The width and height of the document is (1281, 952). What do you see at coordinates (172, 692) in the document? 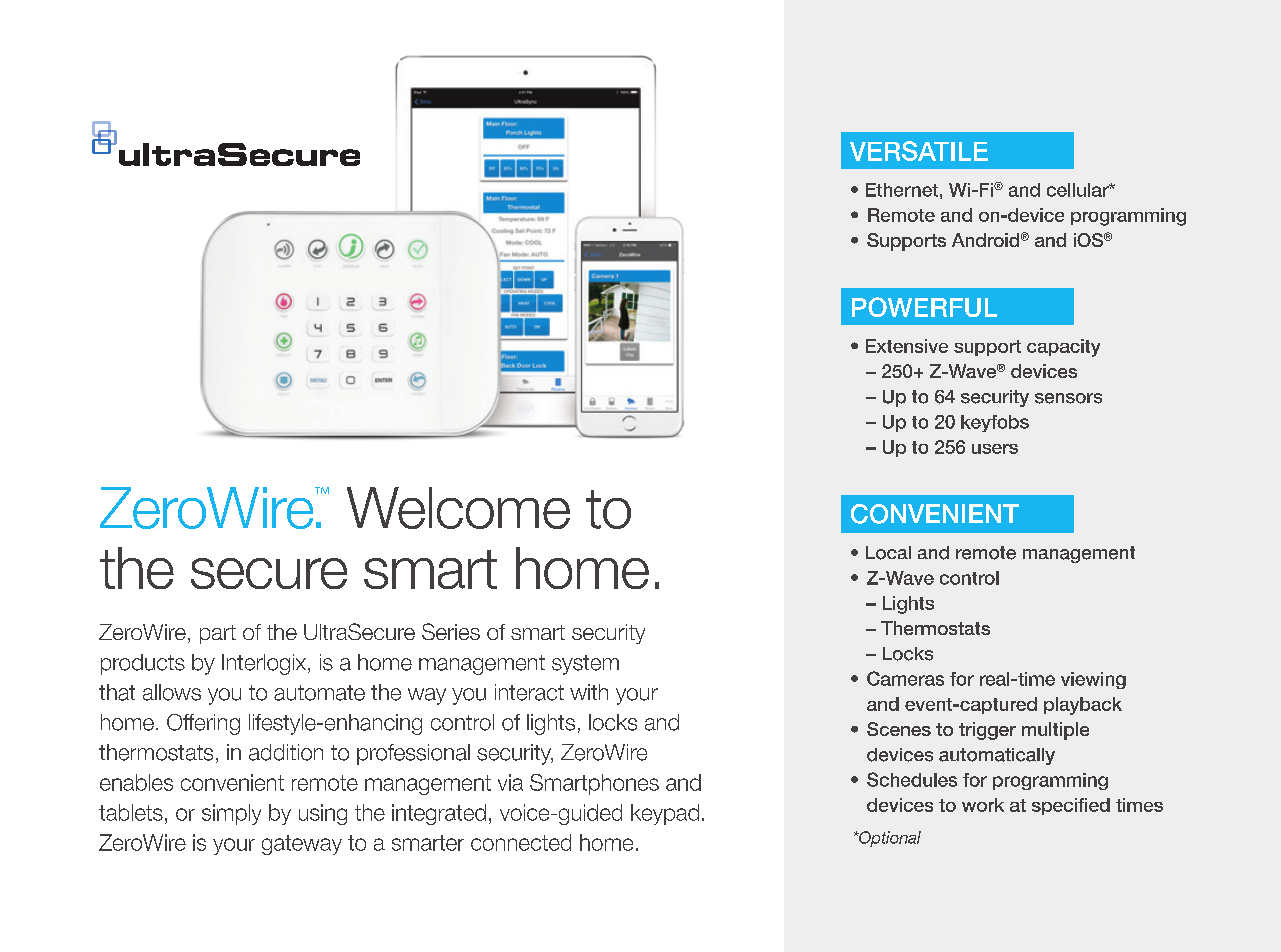
I see `allows` at bounding box center [172, 692].
